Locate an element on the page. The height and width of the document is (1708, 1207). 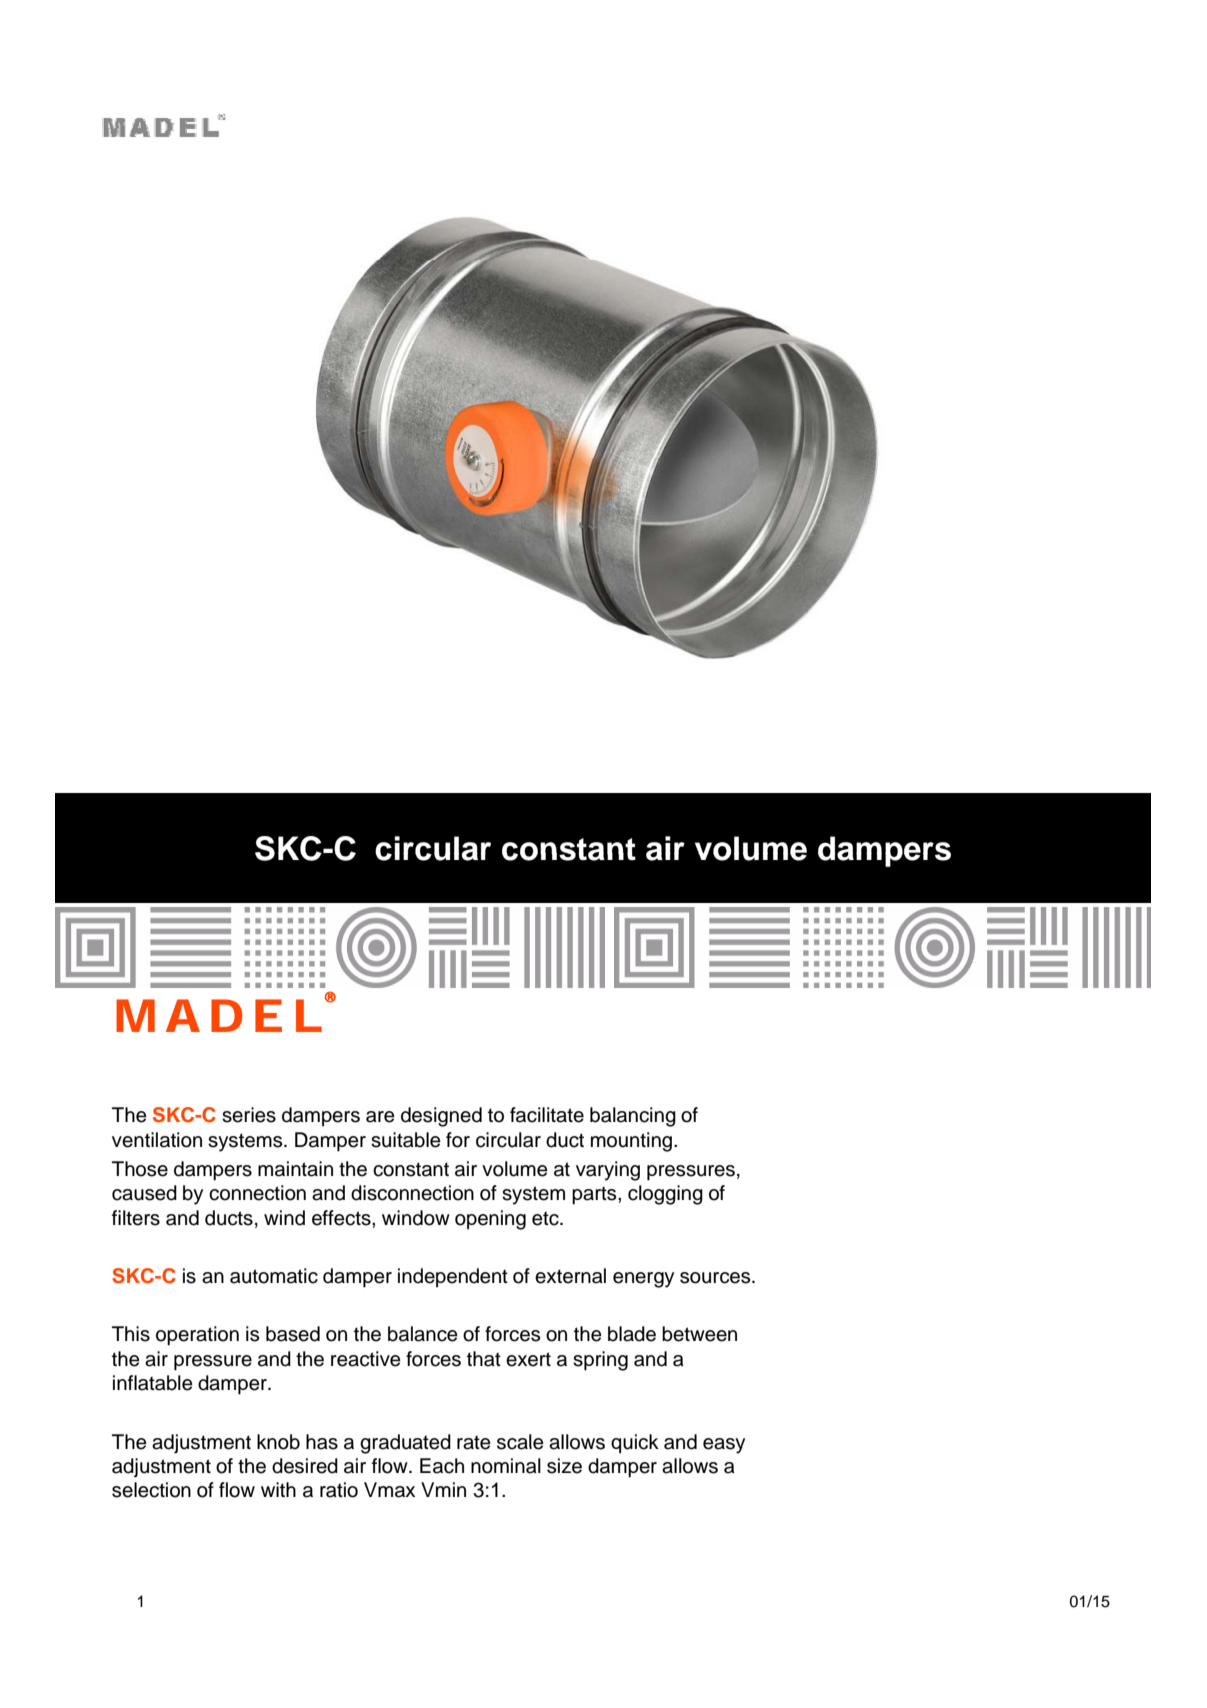
selection is located at coordinates (151, 1490).
